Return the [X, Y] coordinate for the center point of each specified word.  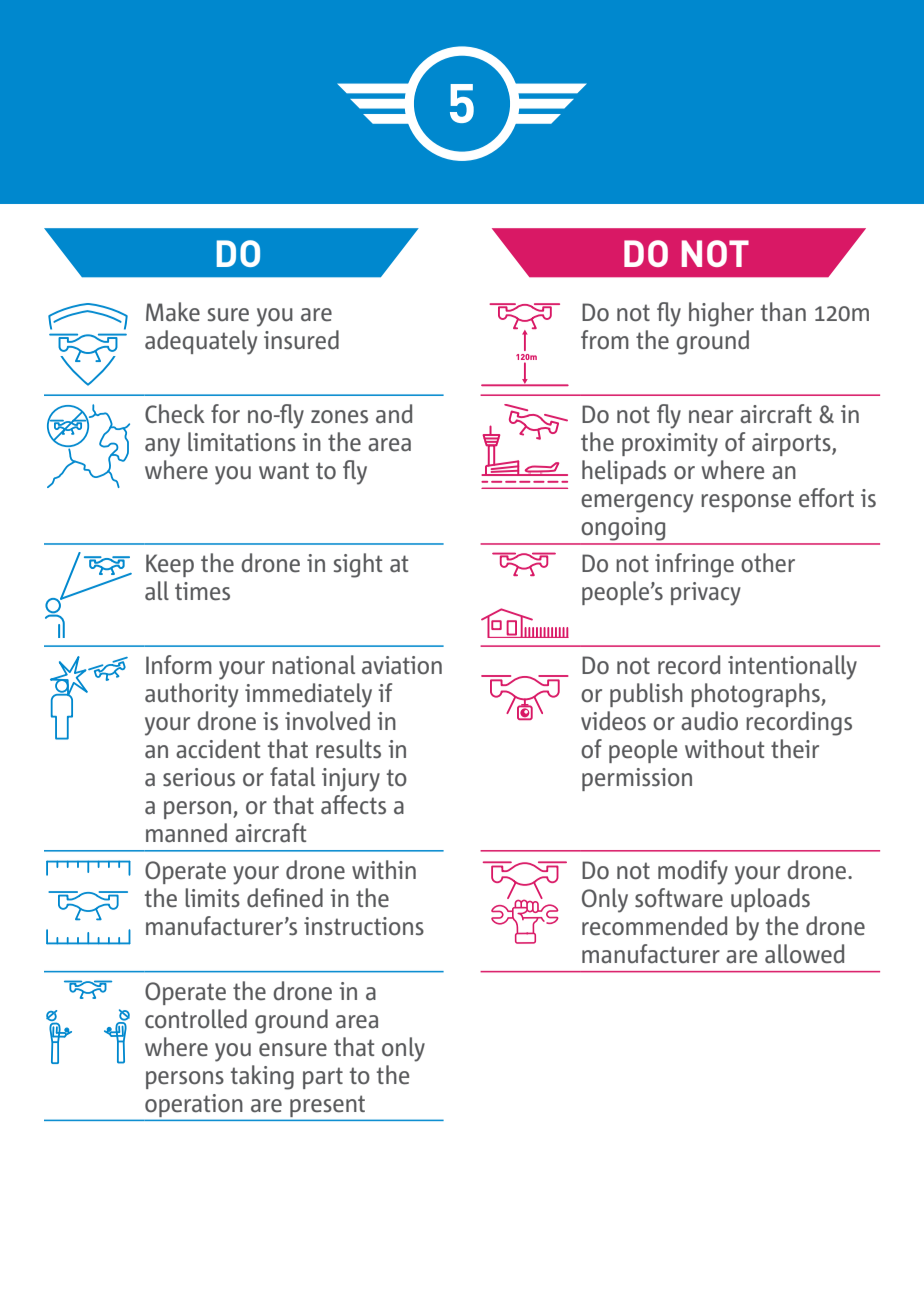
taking [262, 1077]
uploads [770, 900]
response [746, 503]
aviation [402, 665]
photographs [756, 695]
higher [721, 314]
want [284, 470]
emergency [637, 503]
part [323, 1078]
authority [191, 695]
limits [212, 898]
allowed [804, 954]
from [605, 340]
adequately [201, 342]
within [384, 869]
